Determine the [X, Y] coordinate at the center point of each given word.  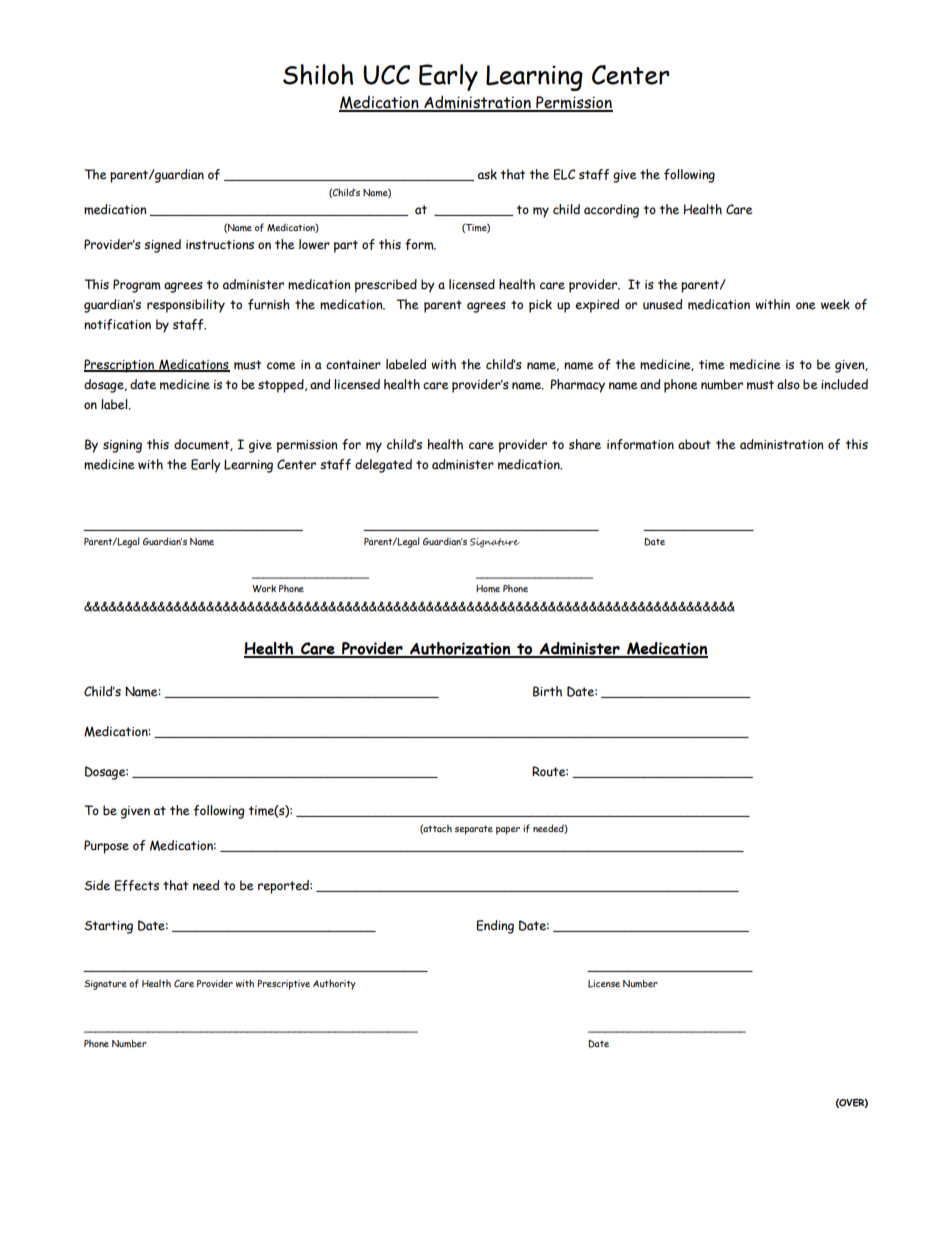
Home [488, 589]
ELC [564, 174]
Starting [108, 927]
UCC [386, 75]
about [694, 444]
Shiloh [318, 74]
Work [264, 589]
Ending [495, 927]
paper [508, 831]
